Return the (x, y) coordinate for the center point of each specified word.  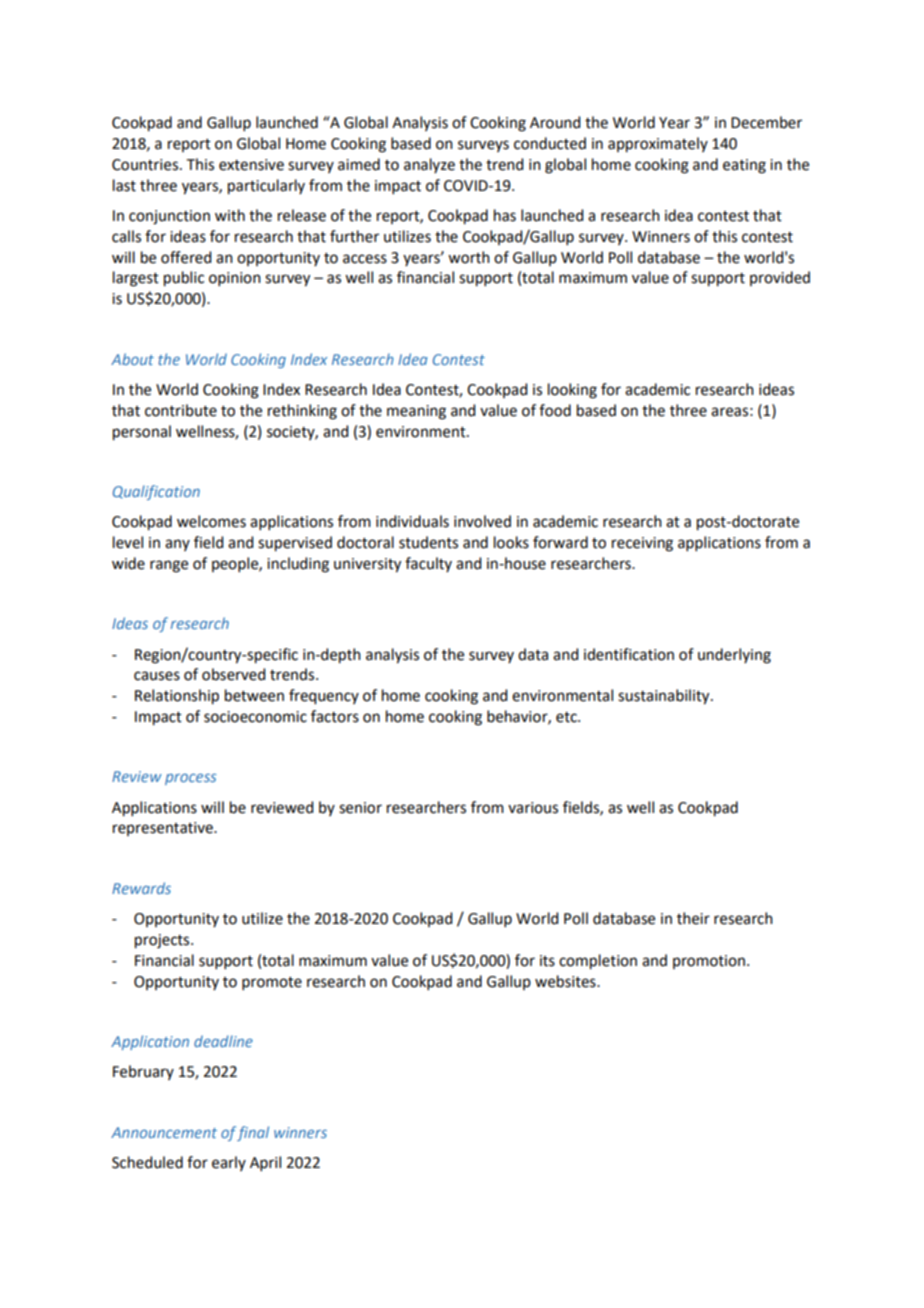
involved (482, 521)
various (533, 808)
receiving (642, 544)
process (190, 779)
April (265, 1163)
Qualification (156, 492)
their (693, 918)
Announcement (164, 1132)
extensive (251, 165)
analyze (429, 165)
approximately (658, 145)
